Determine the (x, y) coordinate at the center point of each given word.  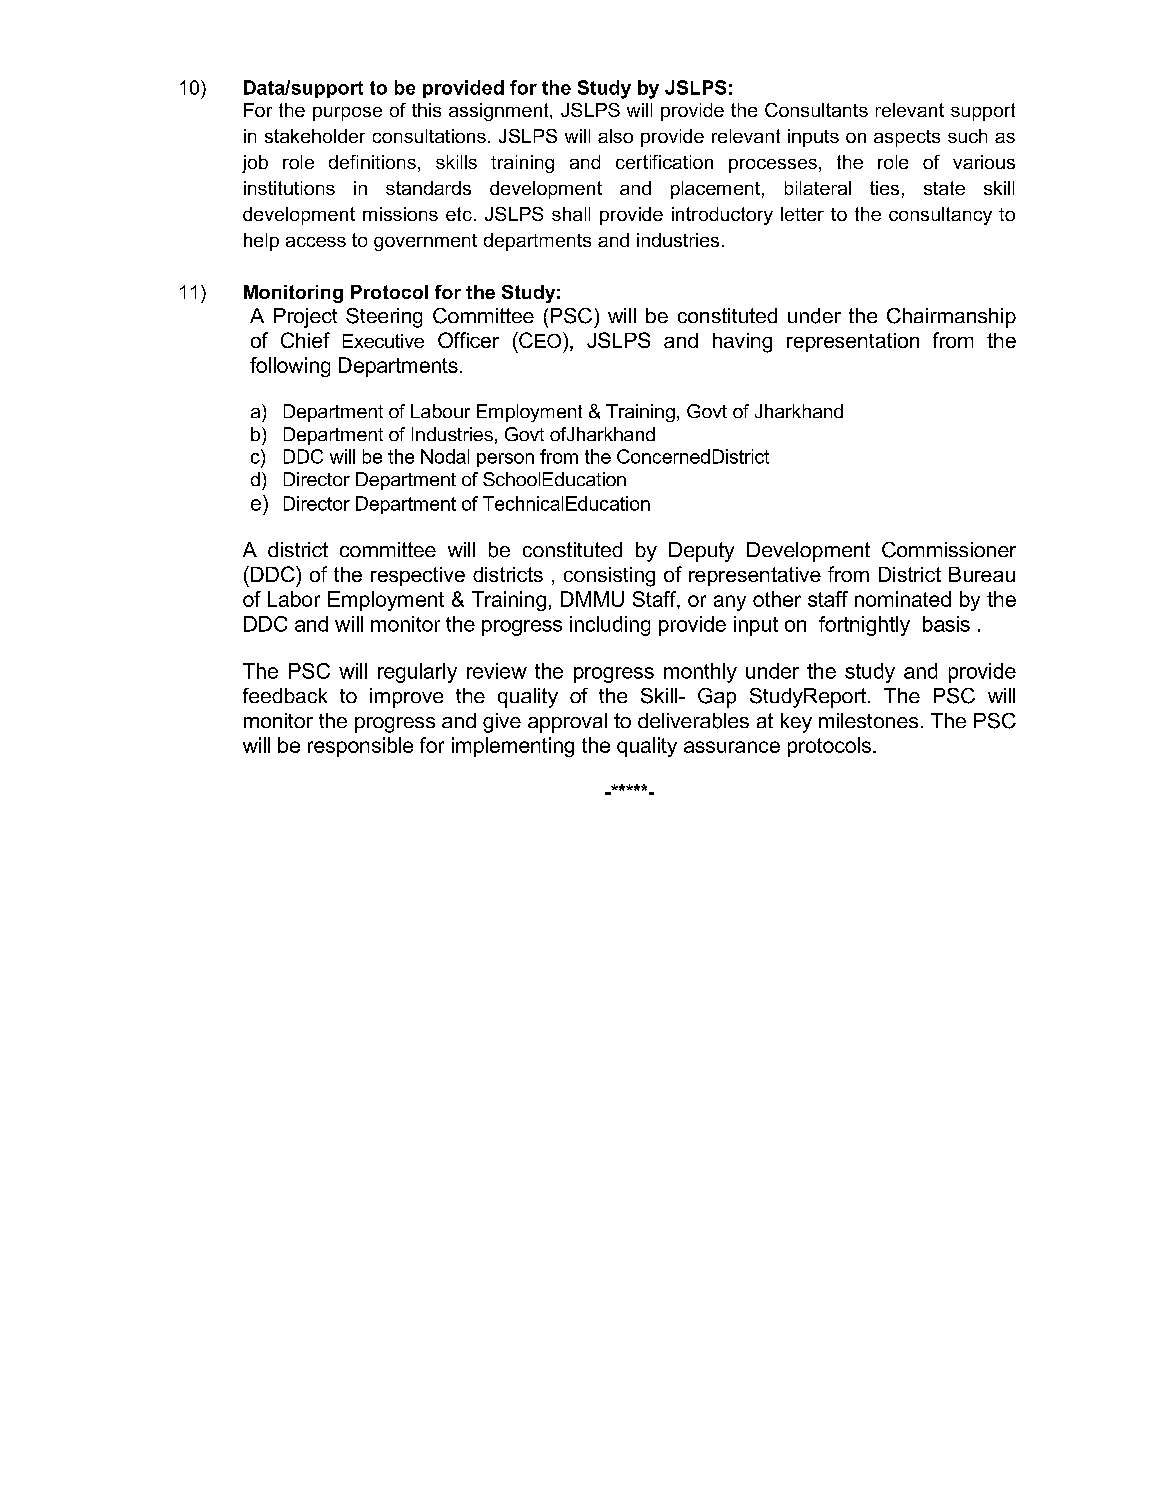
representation (853, 342)
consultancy (940, 216)
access (316, 242)
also (615, 136)
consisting (609, 577)
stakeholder (315, 136)
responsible (360, 747)
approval (567, 723)
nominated (903, 599)
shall (571, 214)
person (505, 460)
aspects (907, 138)
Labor (294, 599)
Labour (440, 411)
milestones (868, 720)
